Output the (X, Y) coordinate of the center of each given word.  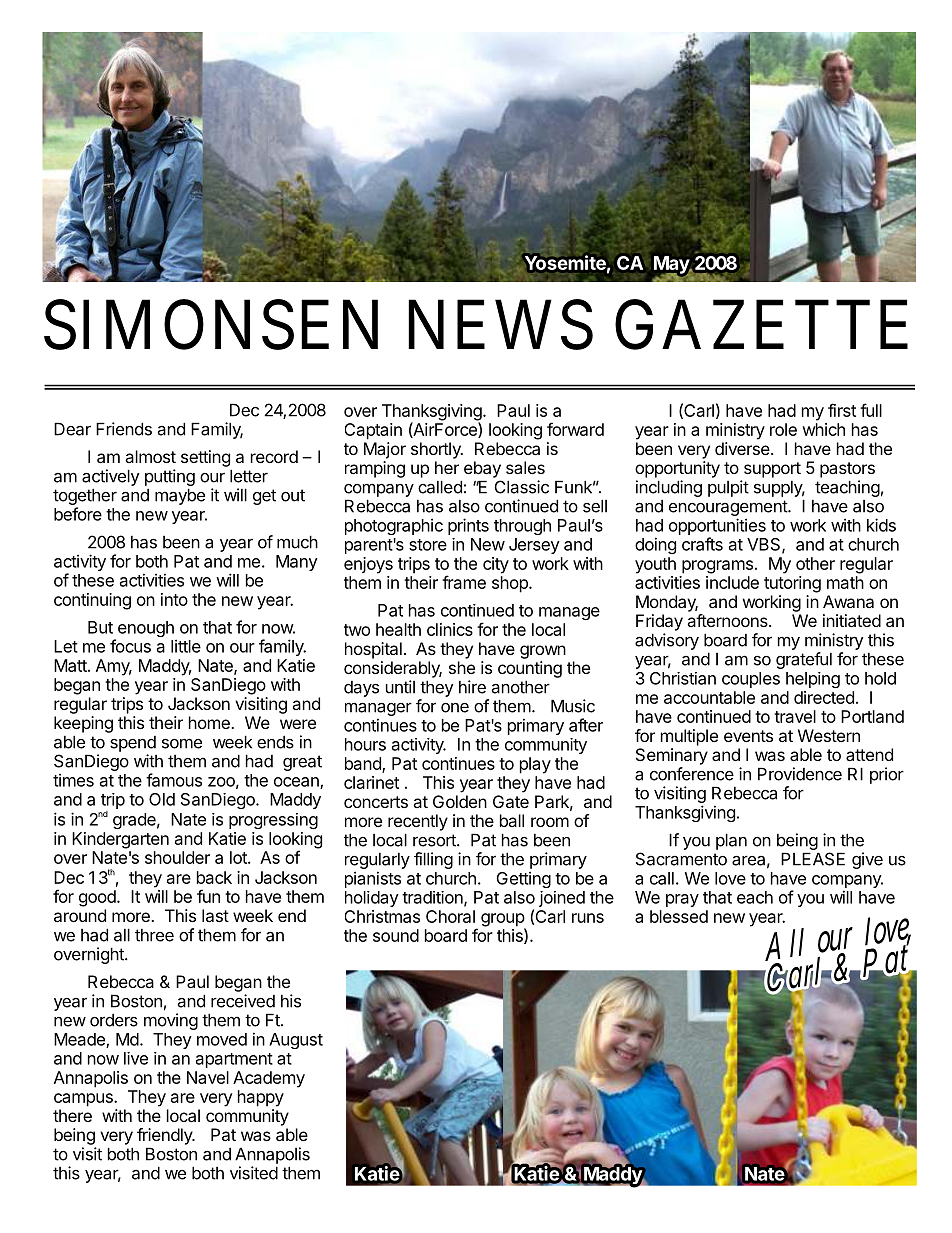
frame (464, 582)
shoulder (177, 857)
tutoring (792, 584)
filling (433, 860)
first (842, 410)
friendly (165, 1136)
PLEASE (813, 859)
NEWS (500, 325)
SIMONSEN (211, 325)
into (174, 599)
